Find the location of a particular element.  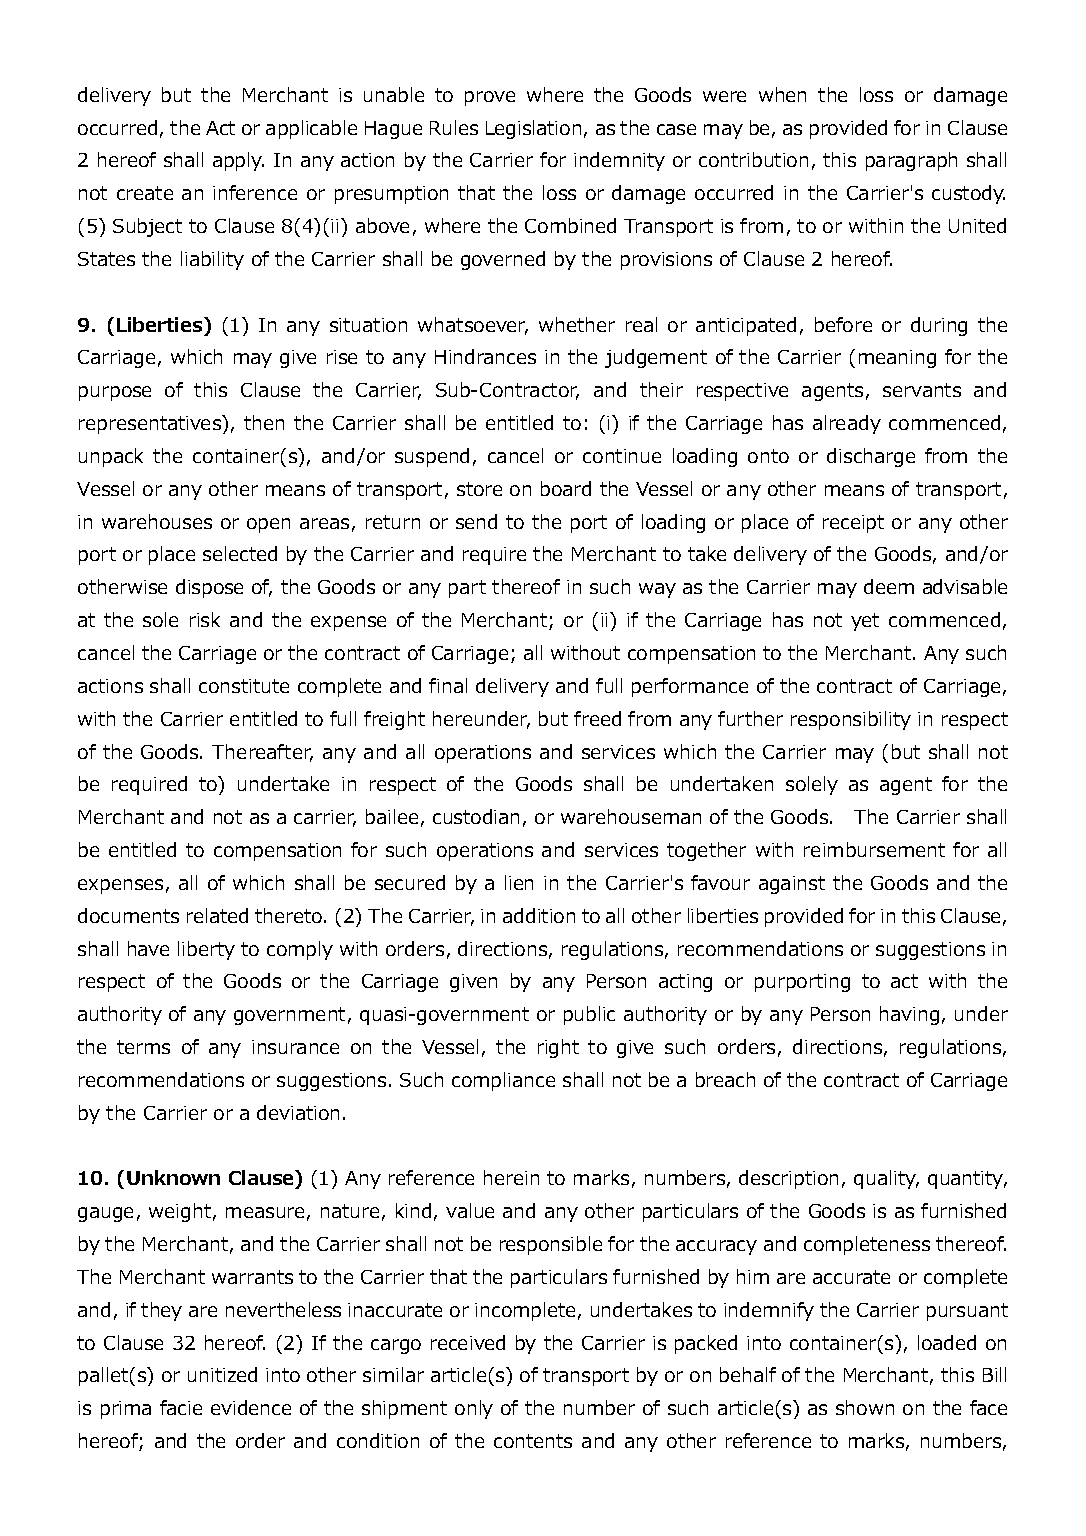

apply is located at coordinates (238, 161).
